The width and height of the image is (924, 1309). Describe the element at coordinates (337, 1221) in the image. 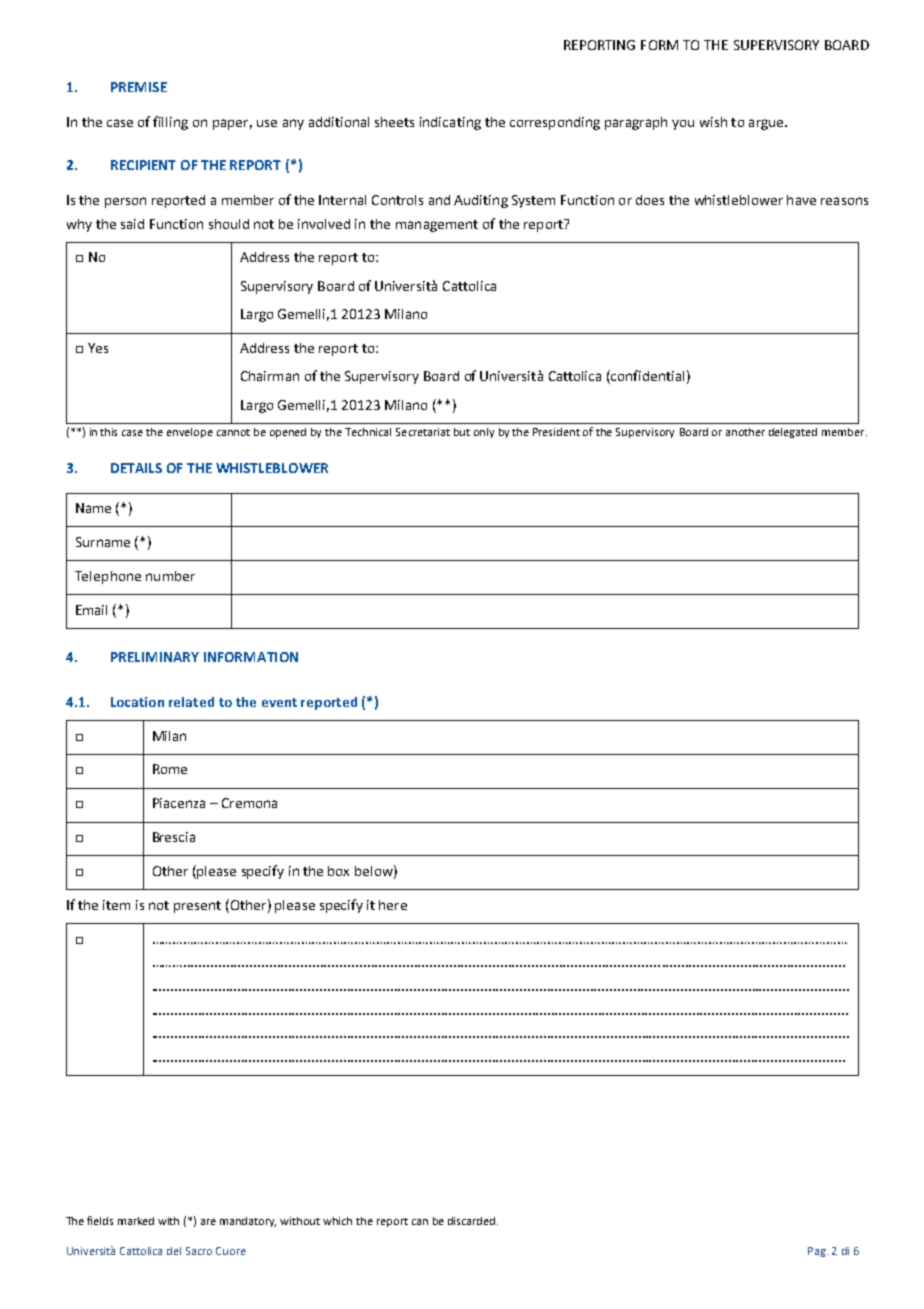

I see `which` at that location.
